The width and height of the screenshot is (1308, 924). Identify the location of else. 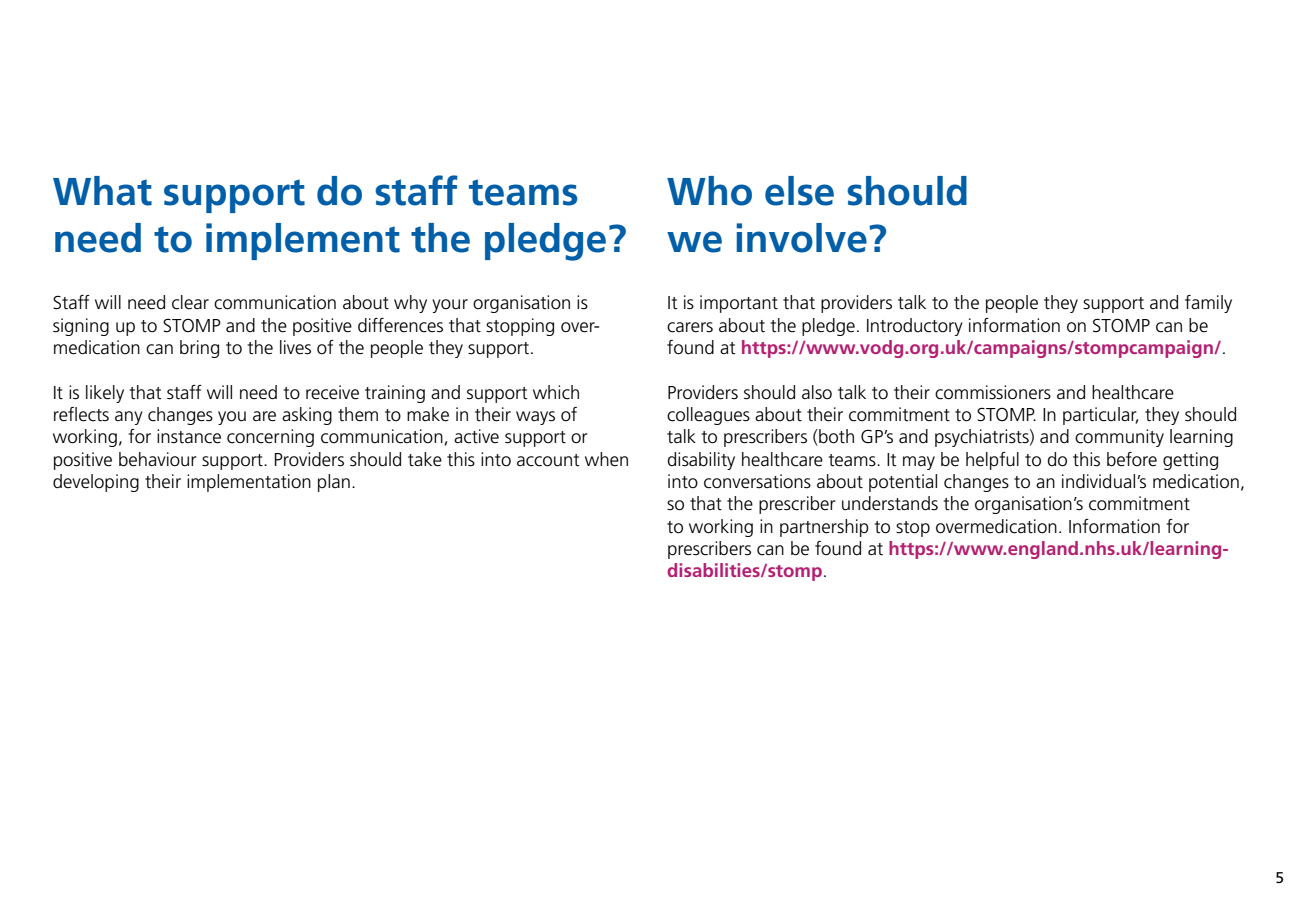
(799, 191).
